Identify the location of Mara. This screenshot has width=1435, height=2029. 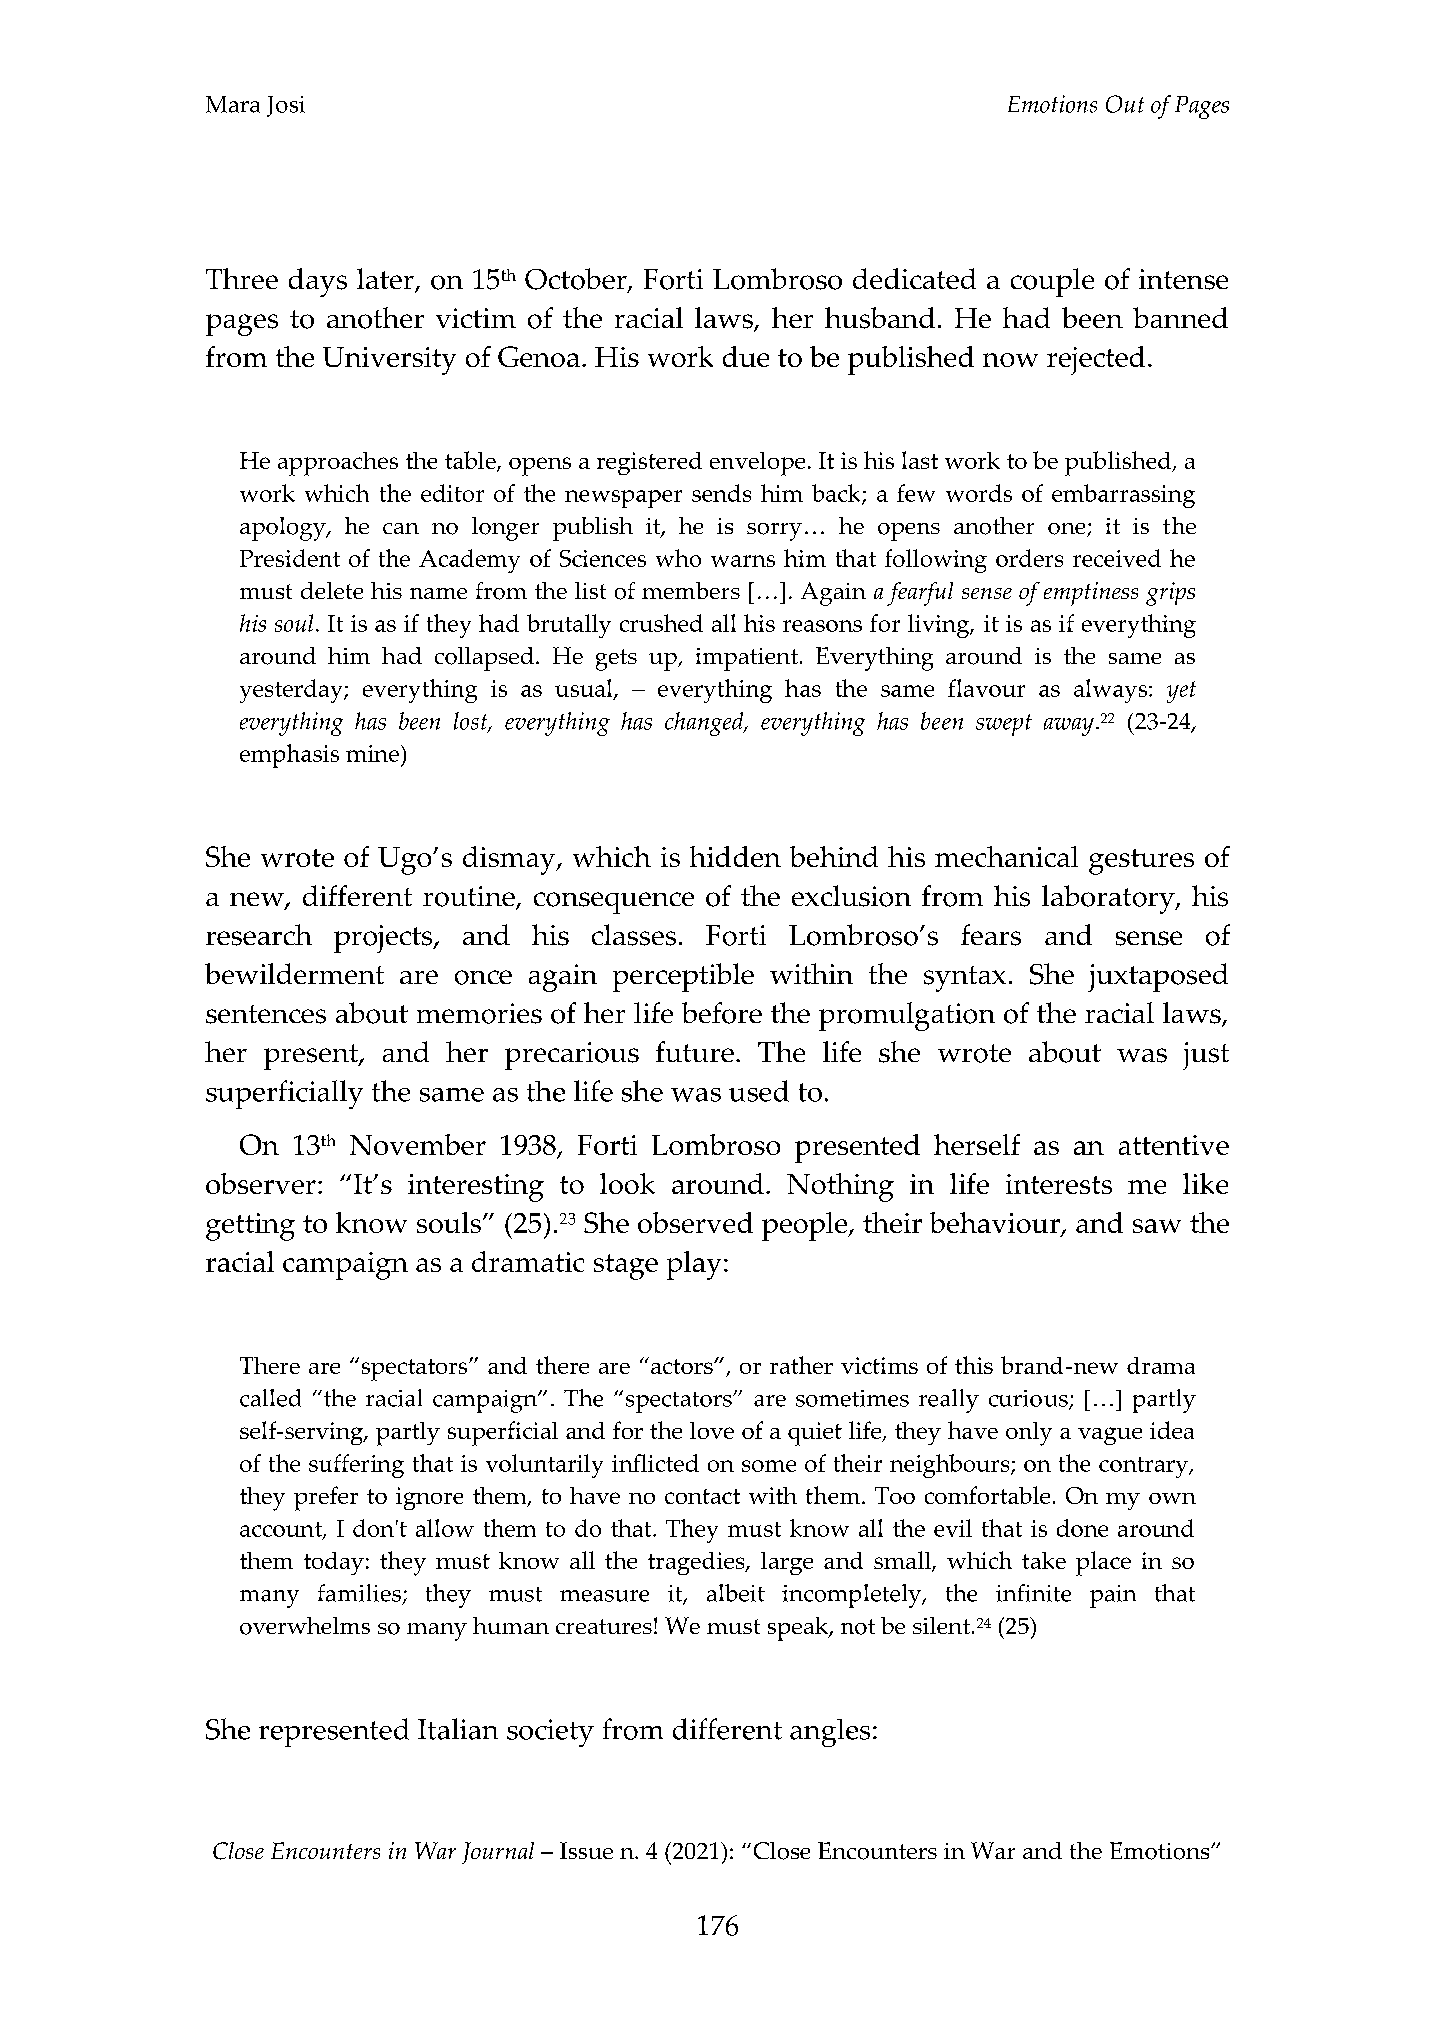
(233, 104).
